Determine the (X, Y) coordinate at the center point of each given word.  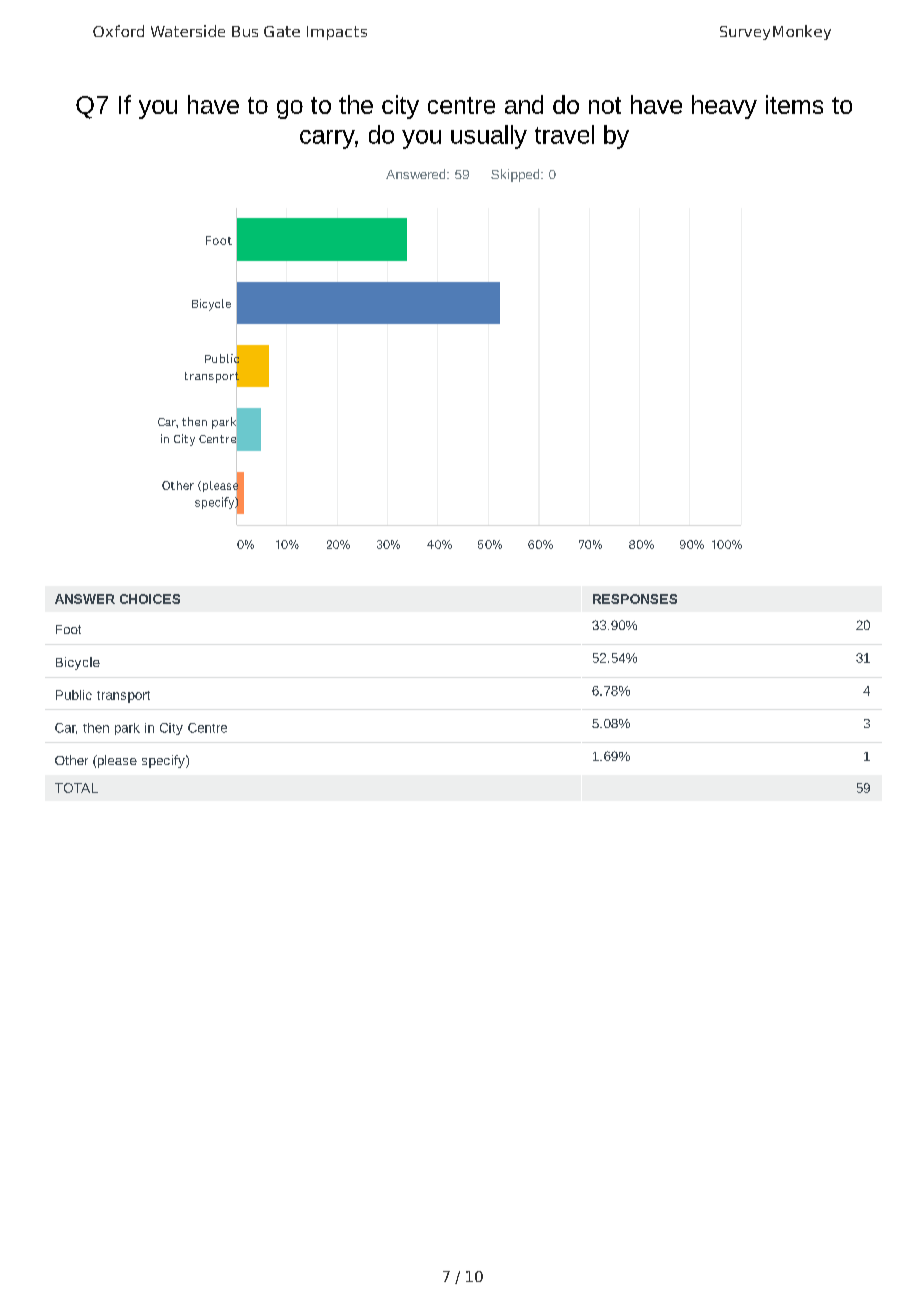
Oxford (118, 31)
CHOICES (150, 599)
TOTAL (76, 788)
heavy (724, 107)
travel (564, 134)
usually (489, 137)
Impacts (337, 33)
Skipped (516, 175)
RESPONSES (635, 599)
